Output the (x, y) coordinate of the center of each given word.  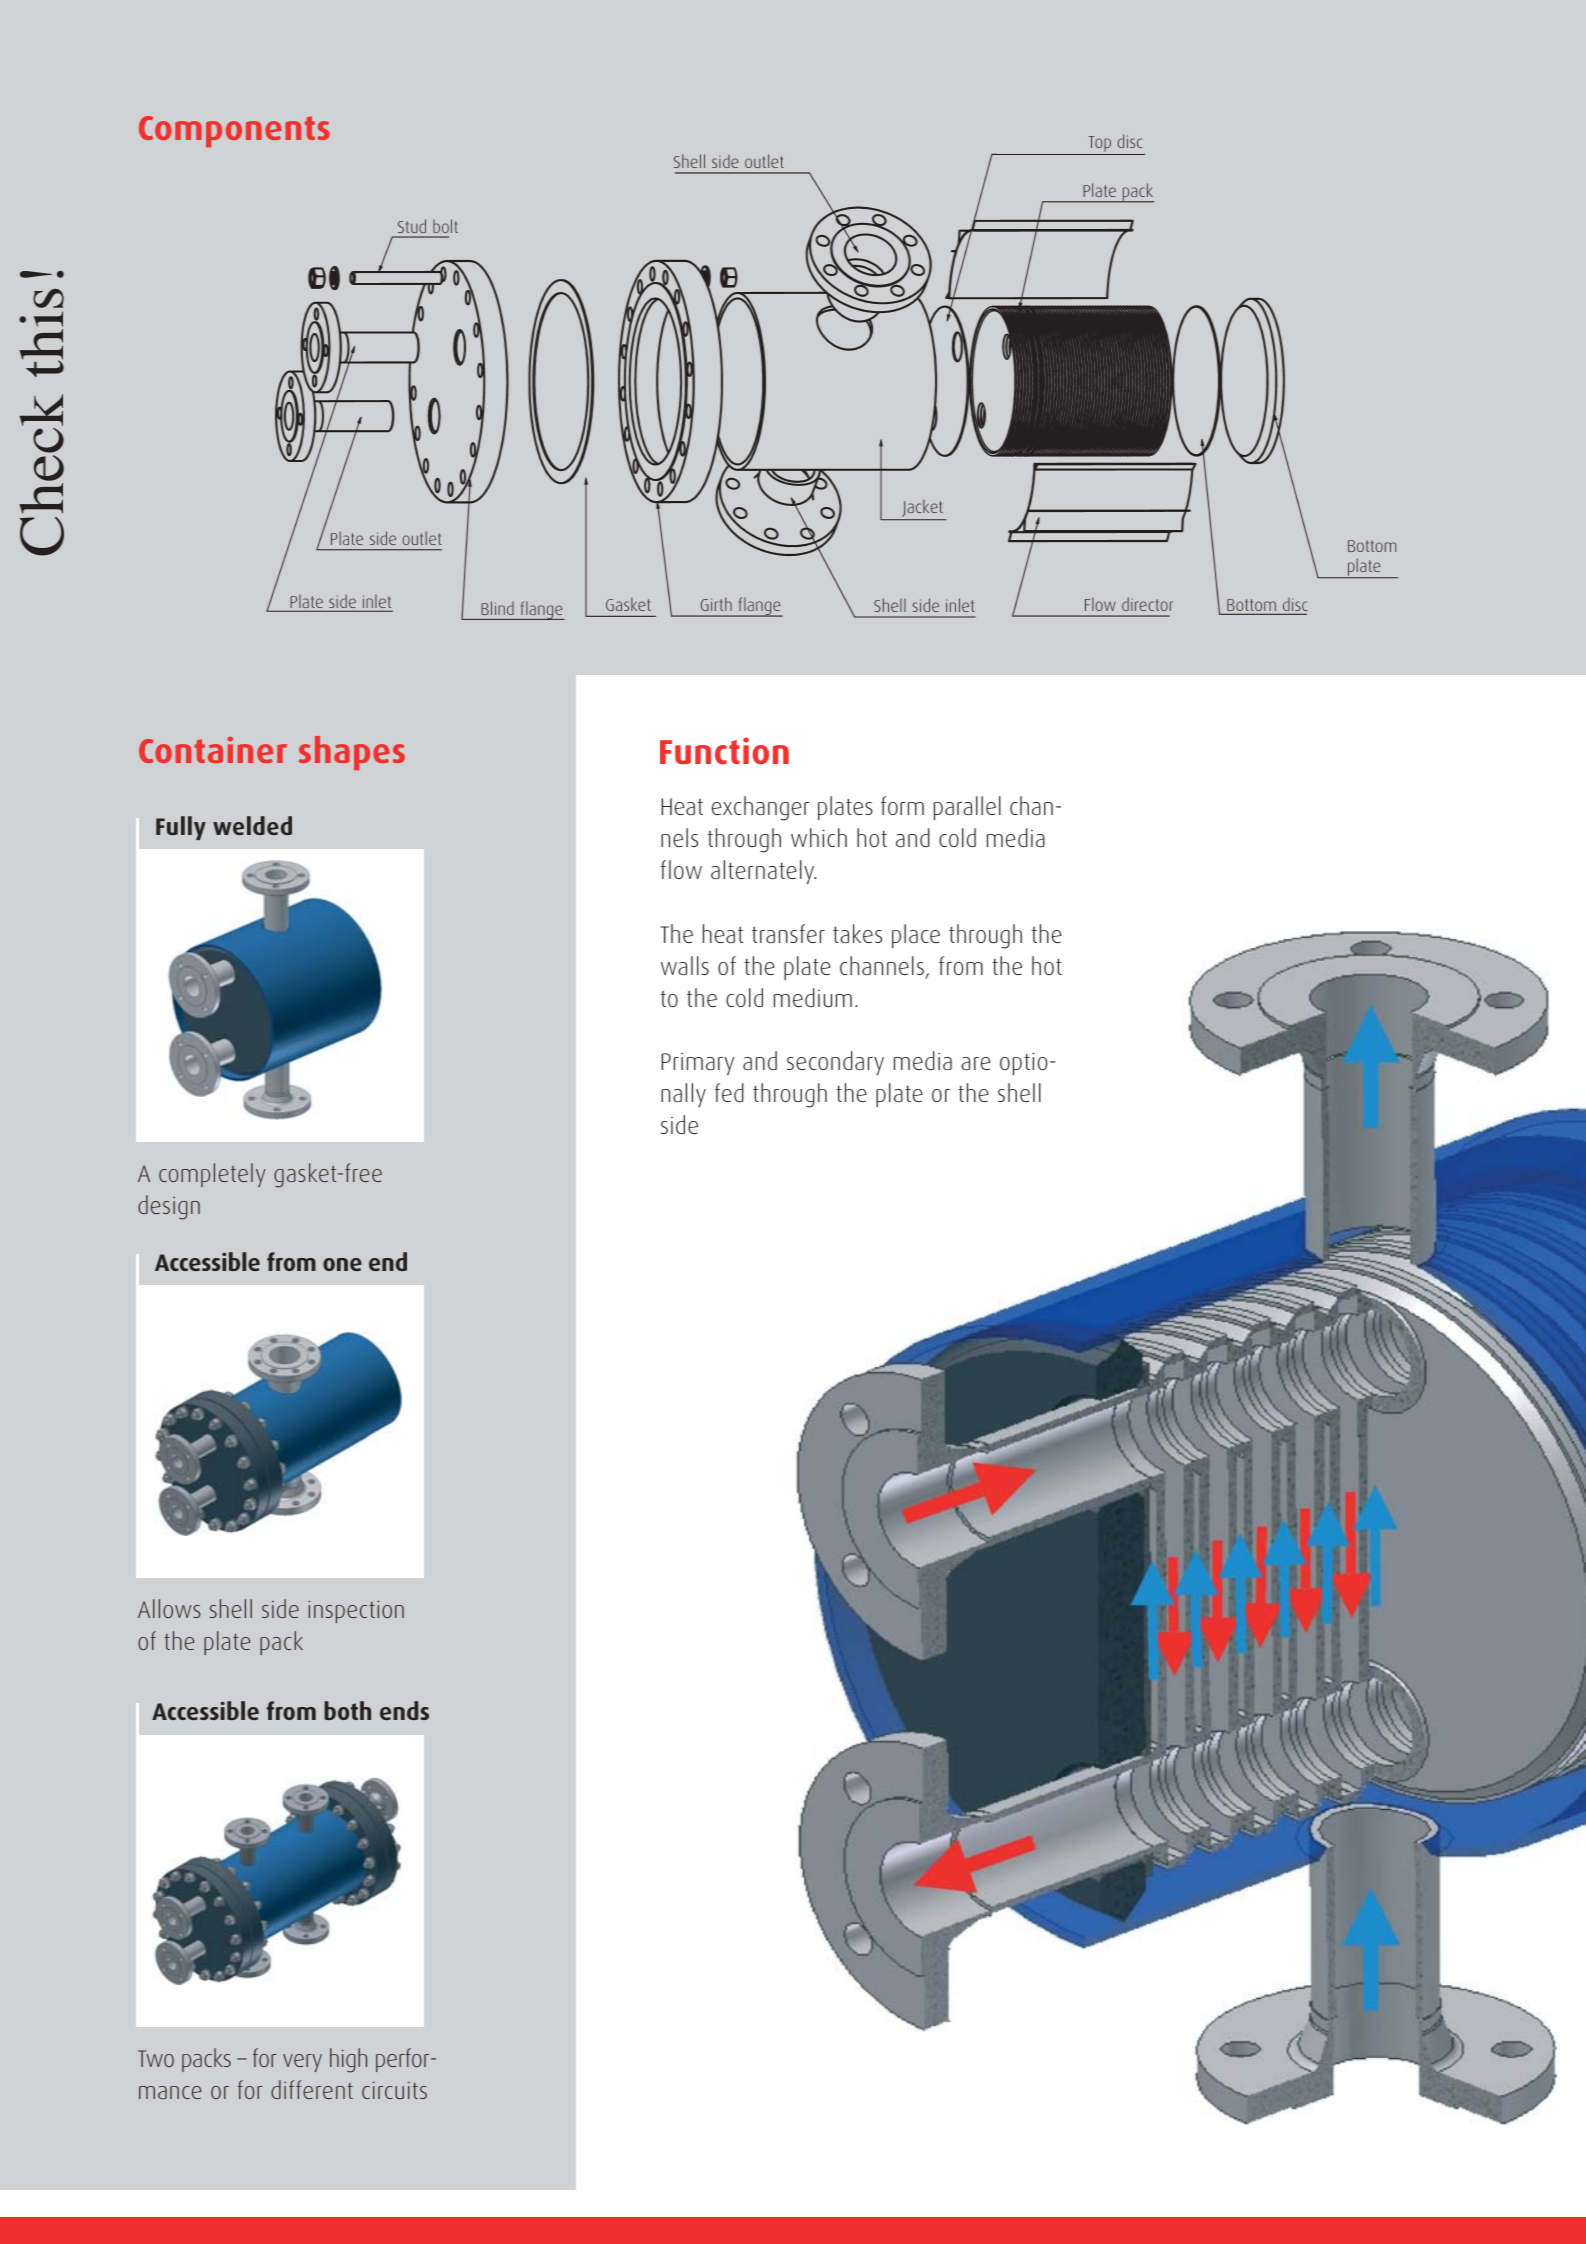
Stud (412, 226)
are (976, 1063)
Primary (697, 1064)
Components (234, 131)
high (348, 2060)
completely (212, 1175)
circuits (394, 2090)
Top (1099, 144)
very (302, 2063)
